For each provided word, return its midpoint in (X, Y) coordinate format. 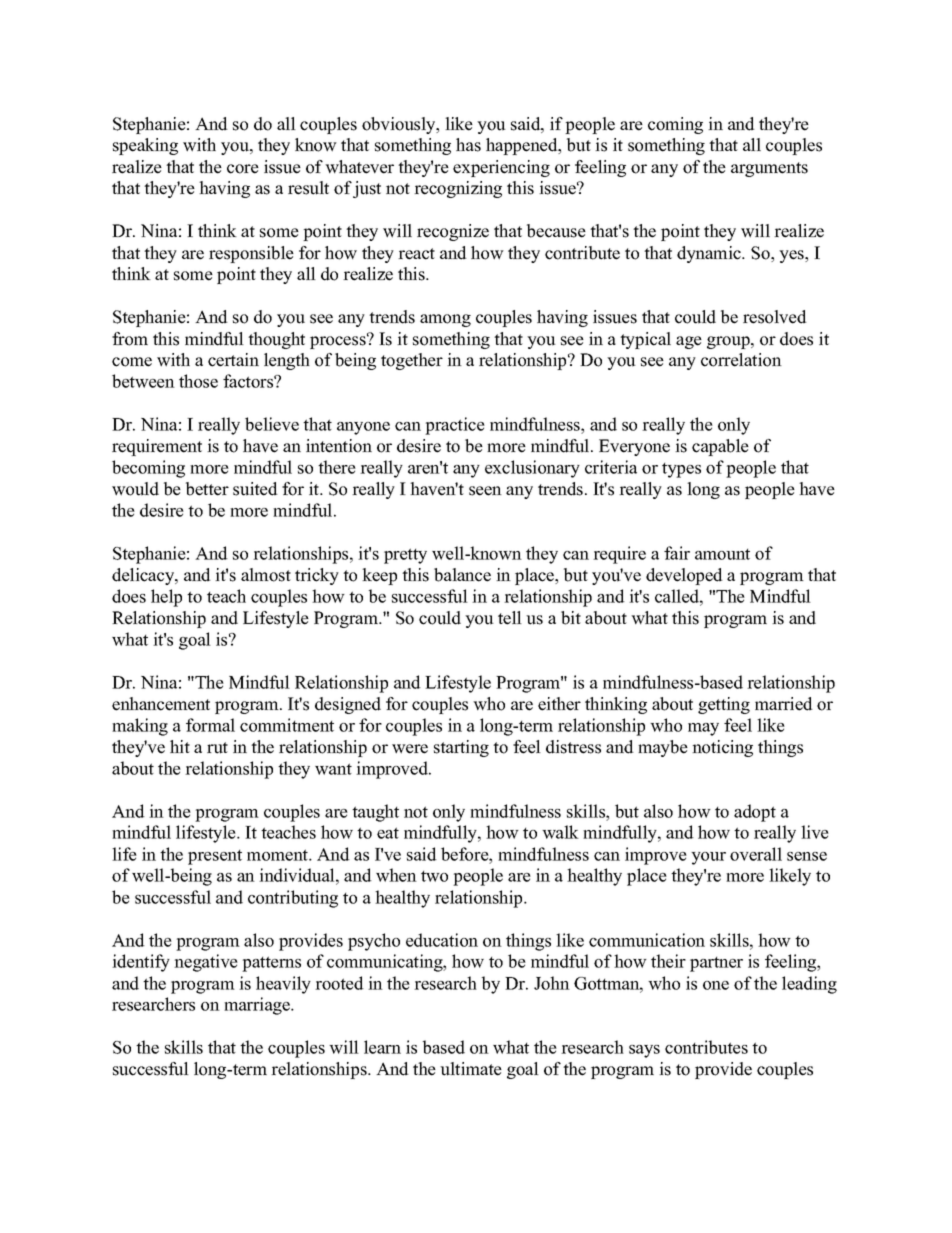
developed (684, 576)
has (468, 145)
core (243, 169)
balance (462, 575)
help (166, 598)
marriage (258, 1006)
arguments (769, 169)
